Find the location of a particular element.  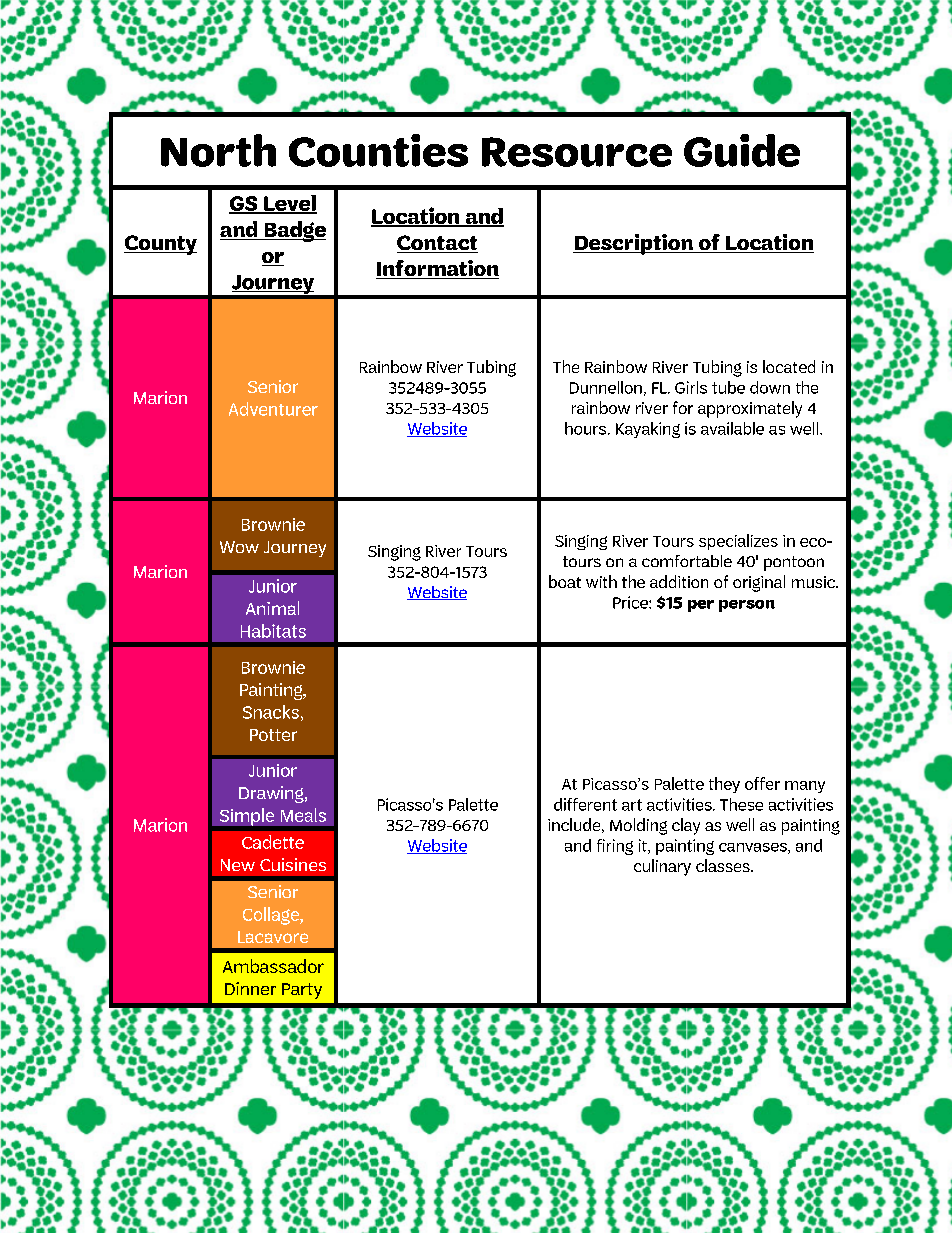

Wow is located at coordinates (239, 547).
